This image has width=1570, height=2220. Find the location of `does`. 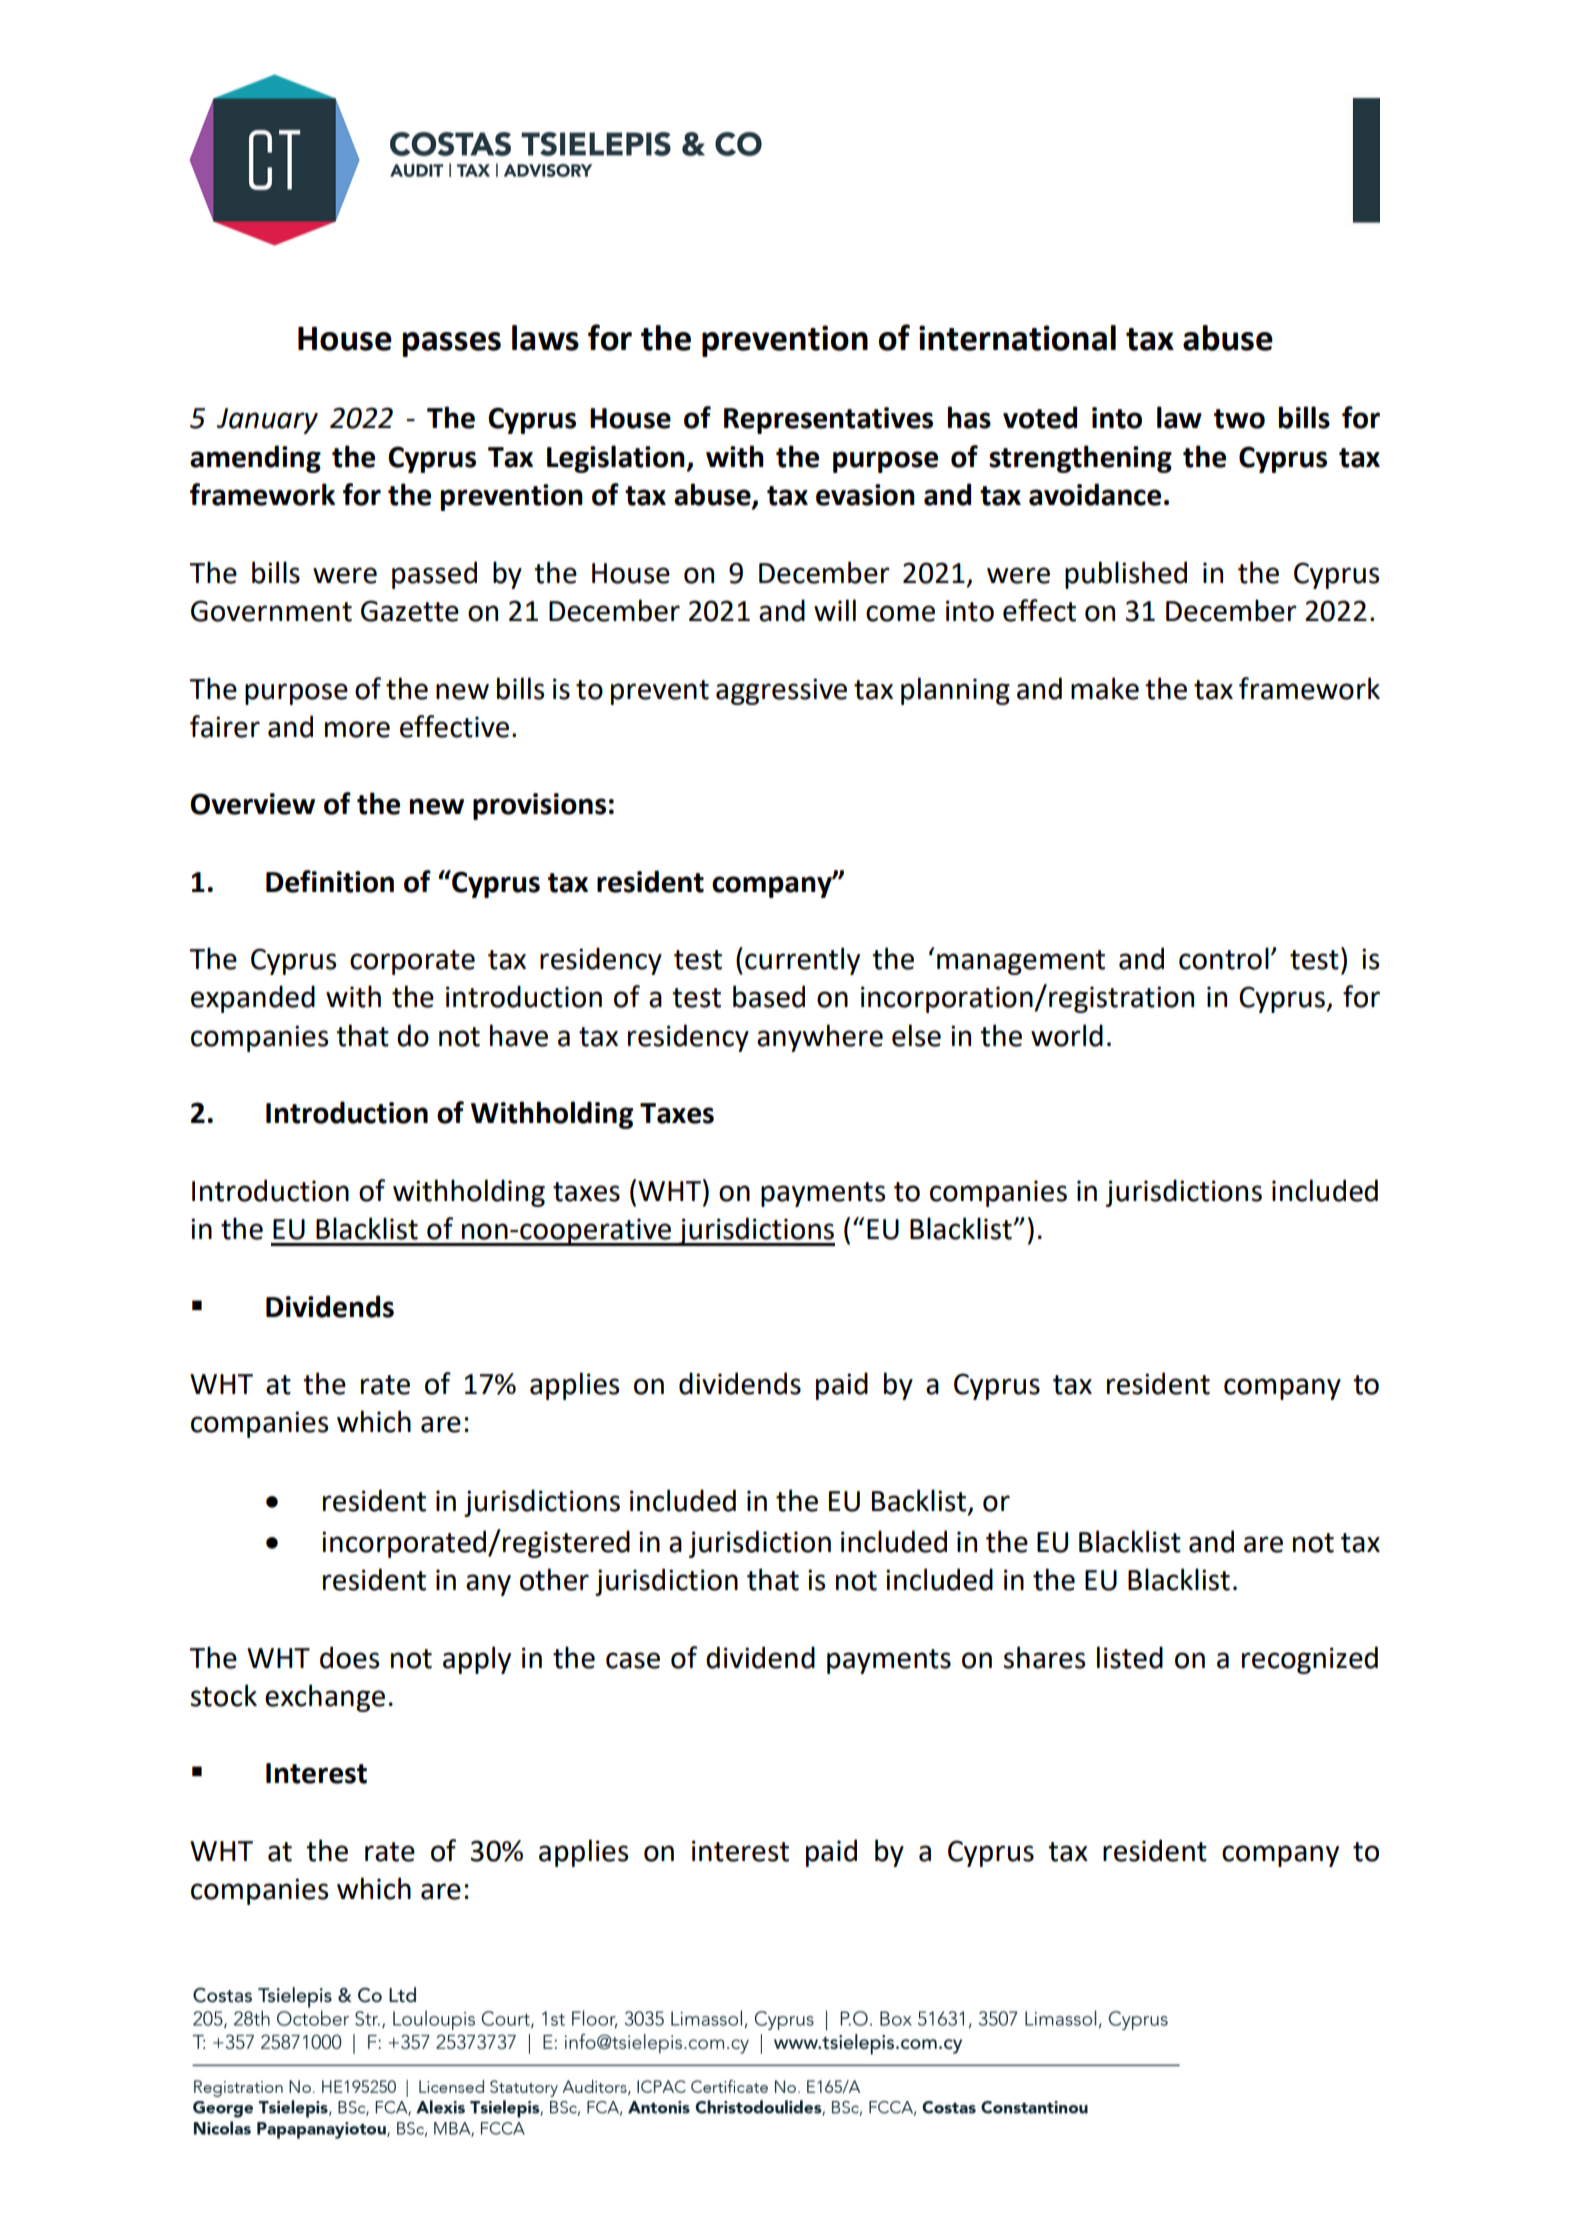

does is located at coordinates (349, 1657).
